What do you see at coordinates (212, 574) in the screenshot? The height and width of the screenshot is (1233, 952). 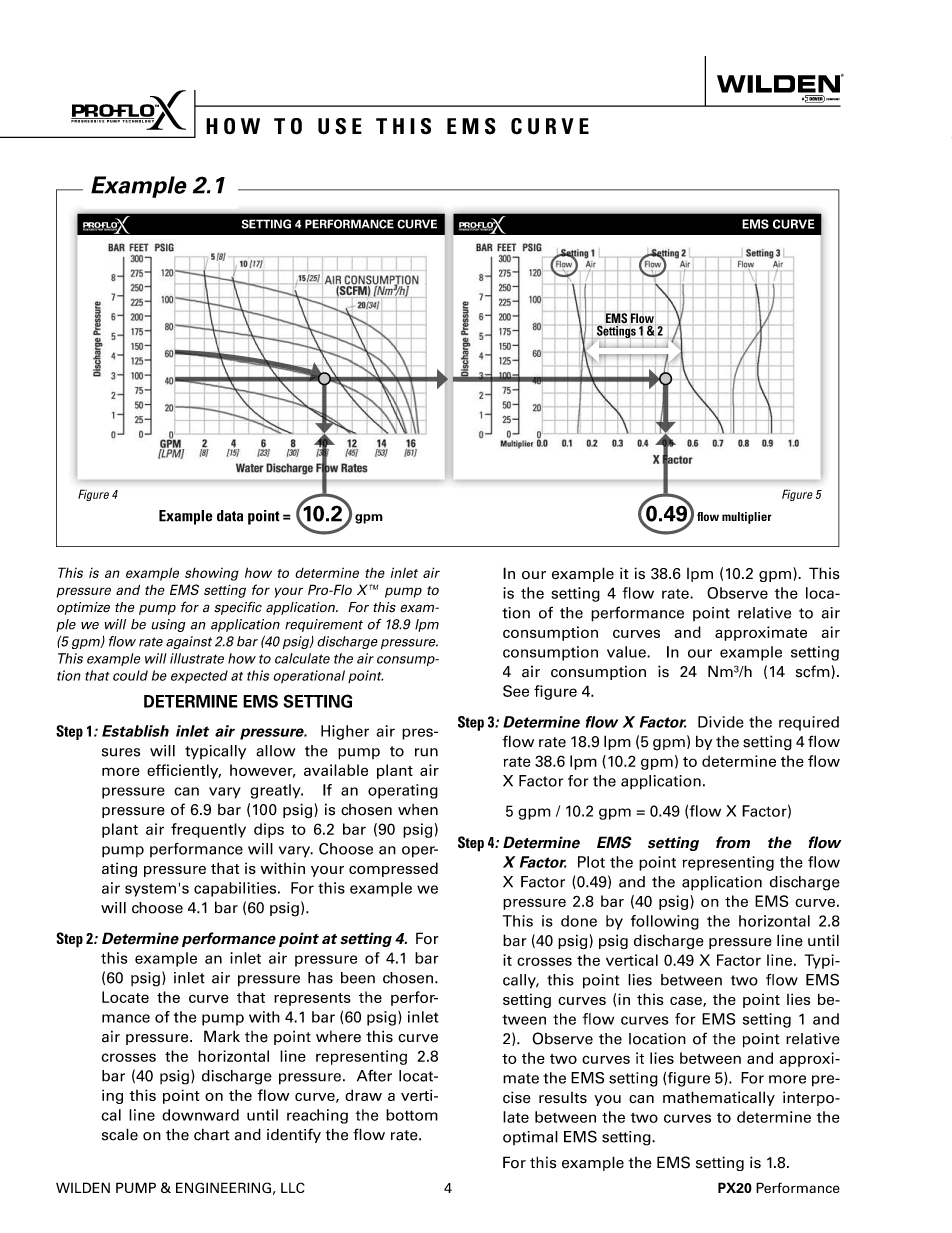 I see `showing` at bounding box center [212, 574].
